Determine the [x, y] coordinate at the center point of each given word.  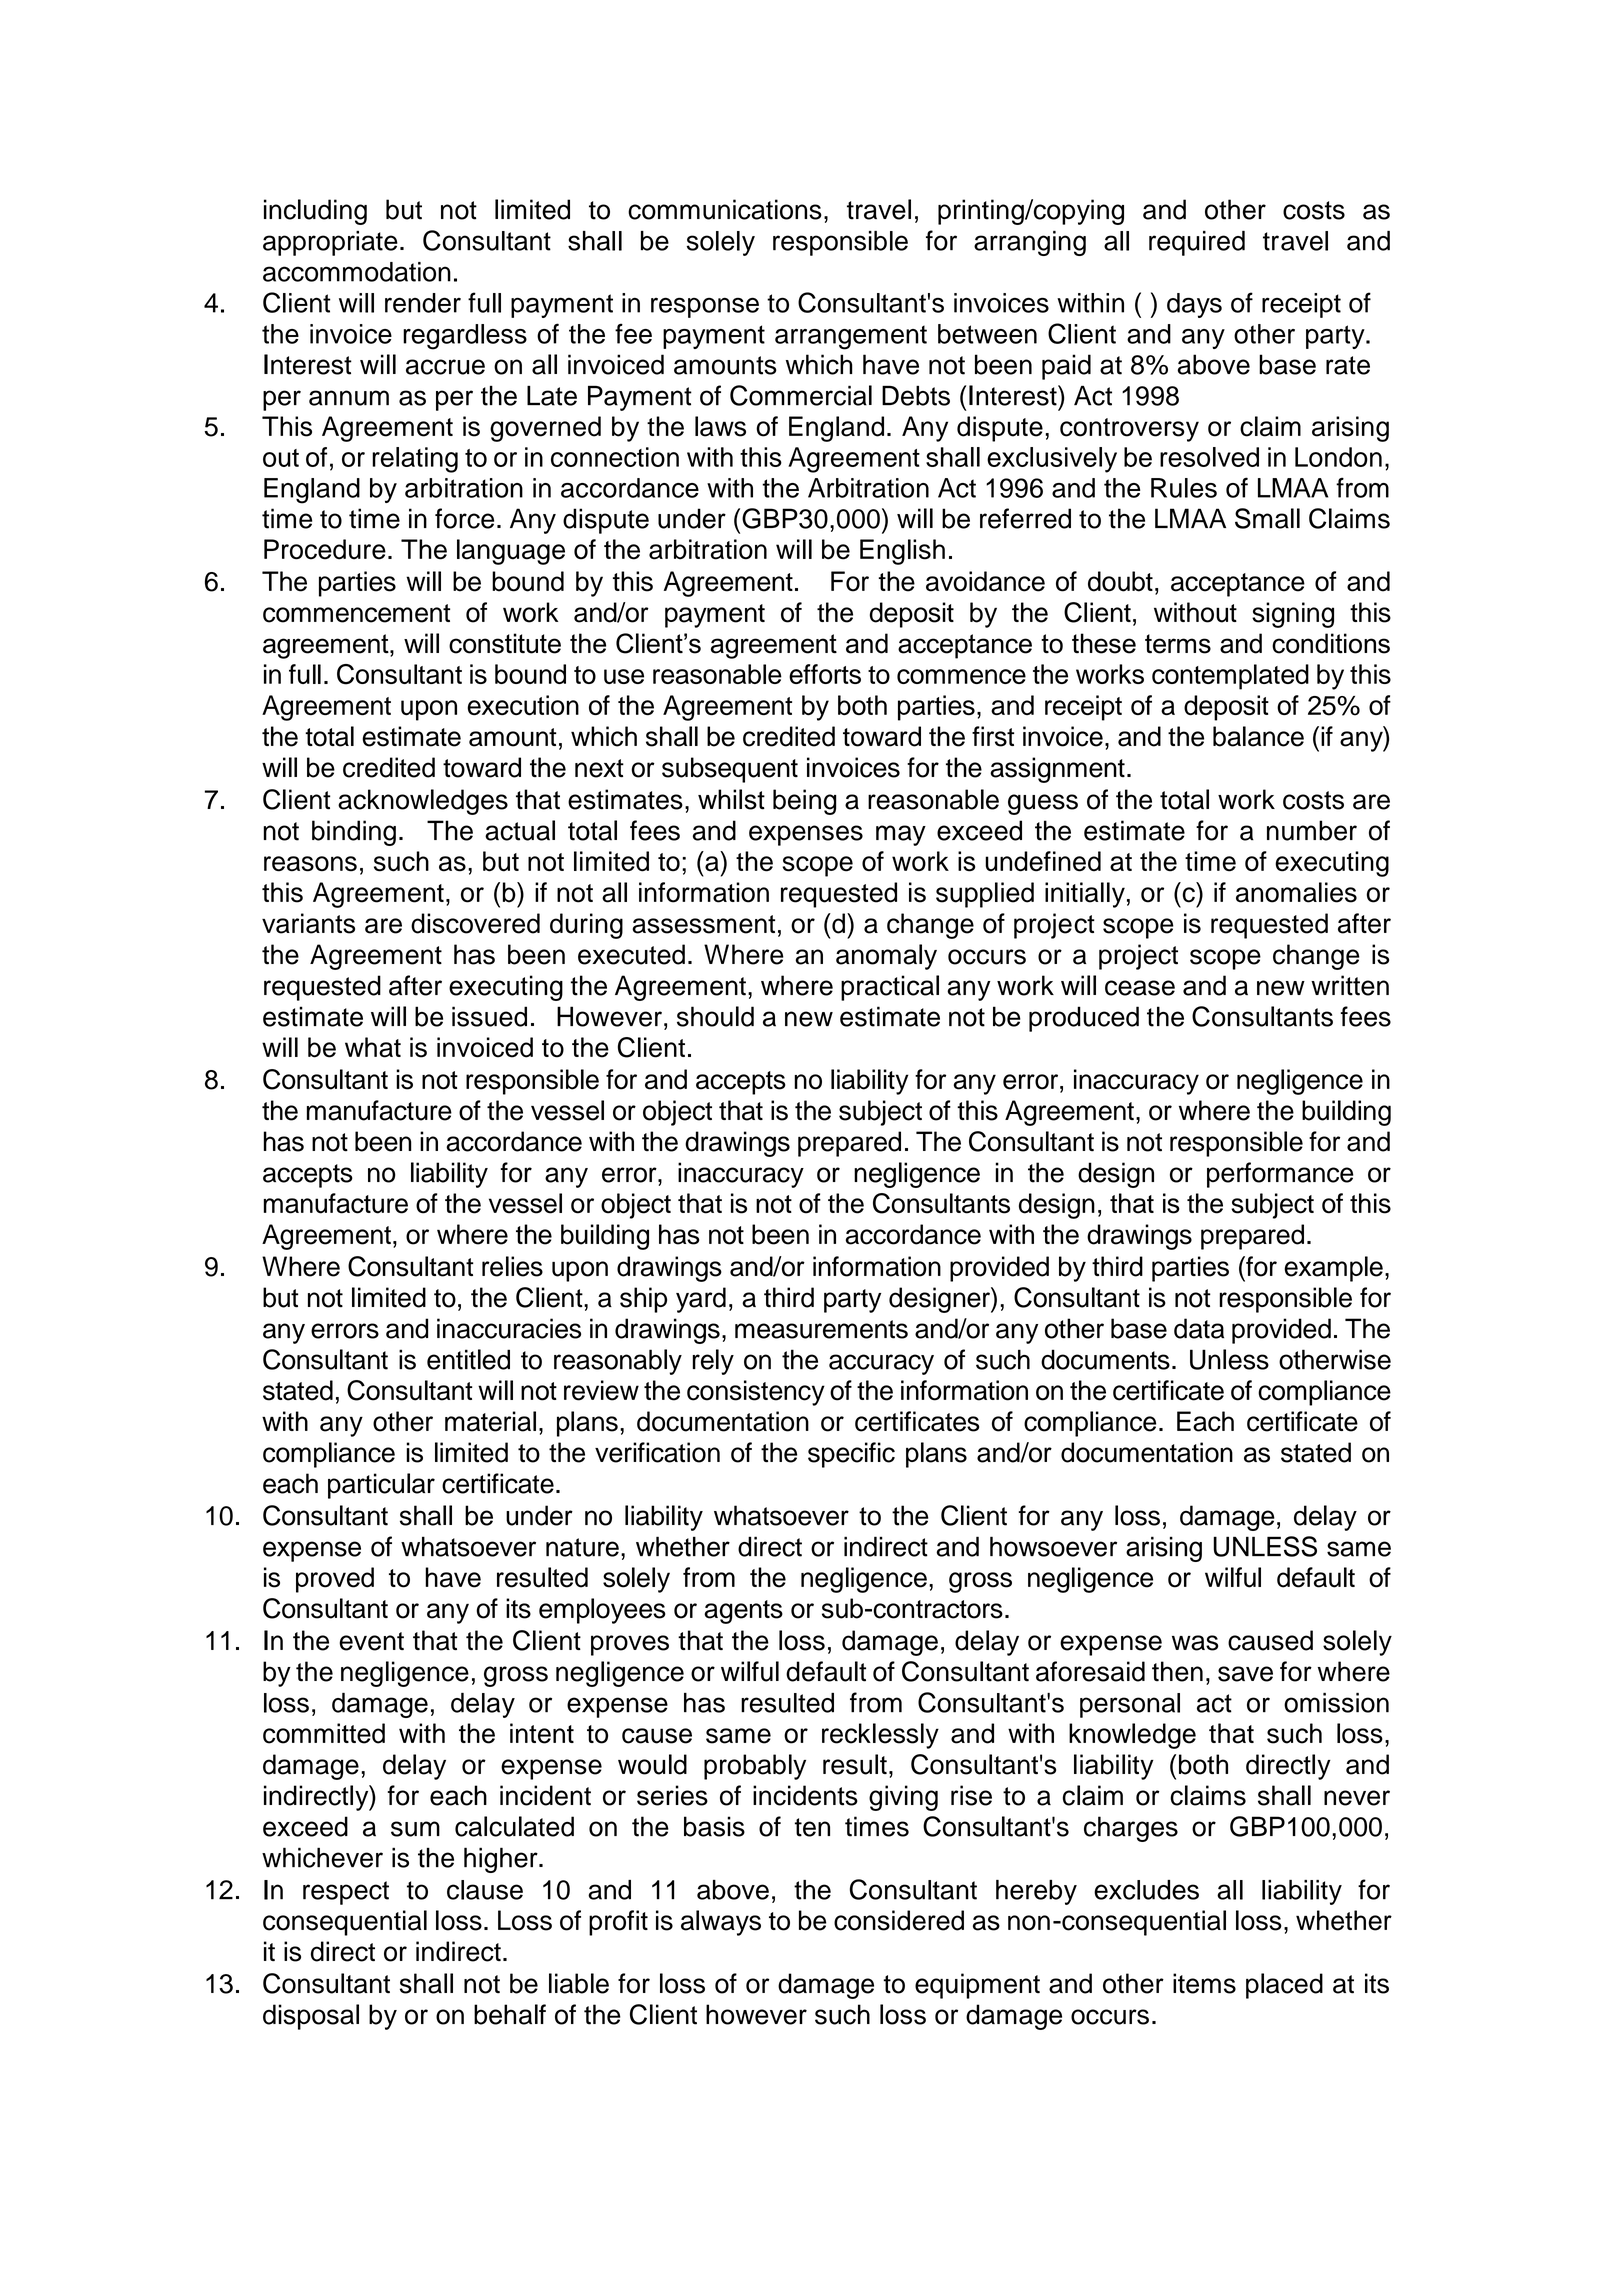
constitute [505, 643]
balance [1258, 736]
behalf [510, 2014]
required [1197, 243]
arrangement [851, 337]
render [423, 303]
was [1195, 1643]
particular [381, 1486]
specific [851, 1455]
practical [890, 988]
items [1204, 1983]
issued [489, 1016]
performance [1280, 1175]
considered [899, 1920]
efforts [825, 674]
